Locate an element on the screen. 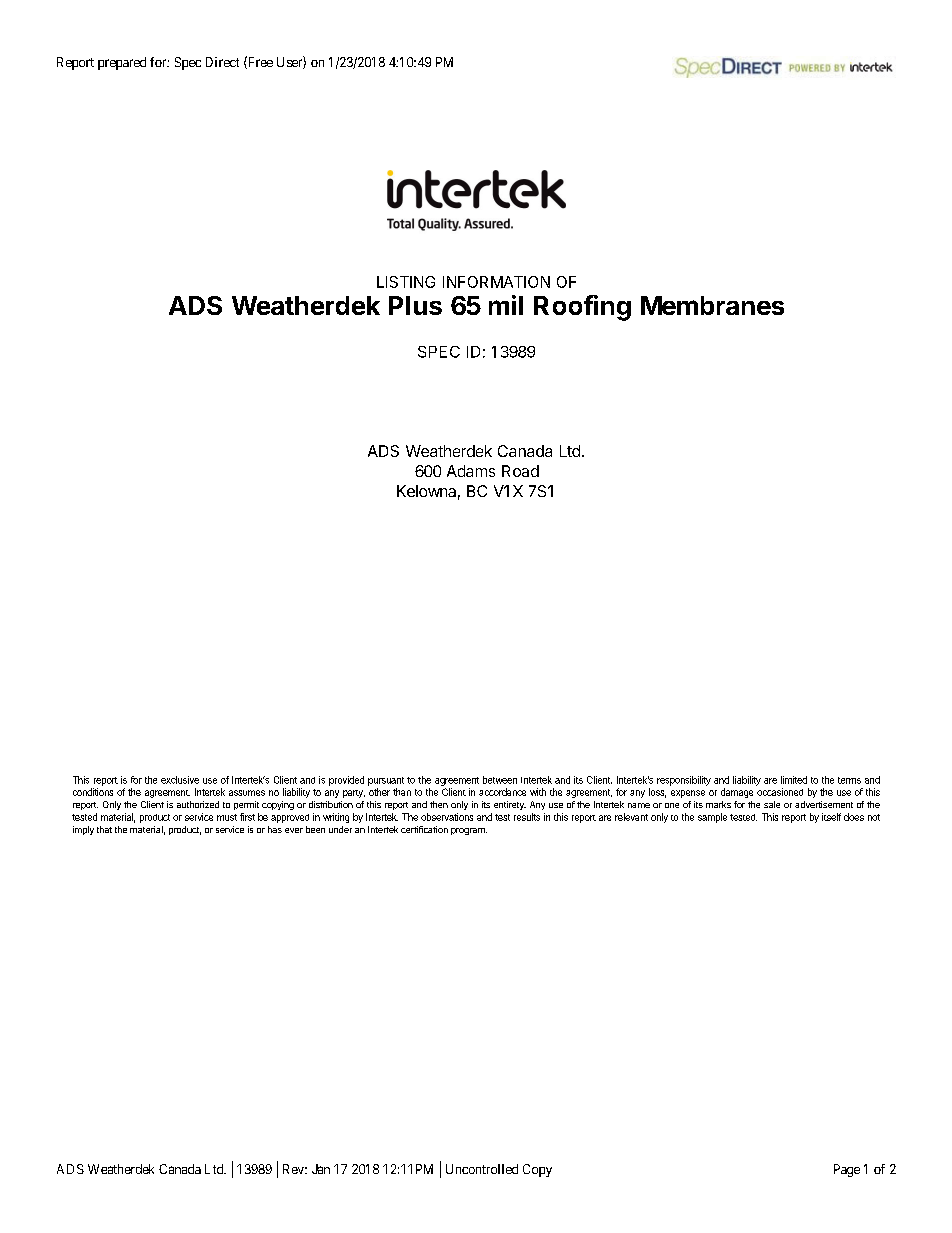 The height and width of the screenshot is (1233, 952). Direct is located at coordinates (222, 62).
